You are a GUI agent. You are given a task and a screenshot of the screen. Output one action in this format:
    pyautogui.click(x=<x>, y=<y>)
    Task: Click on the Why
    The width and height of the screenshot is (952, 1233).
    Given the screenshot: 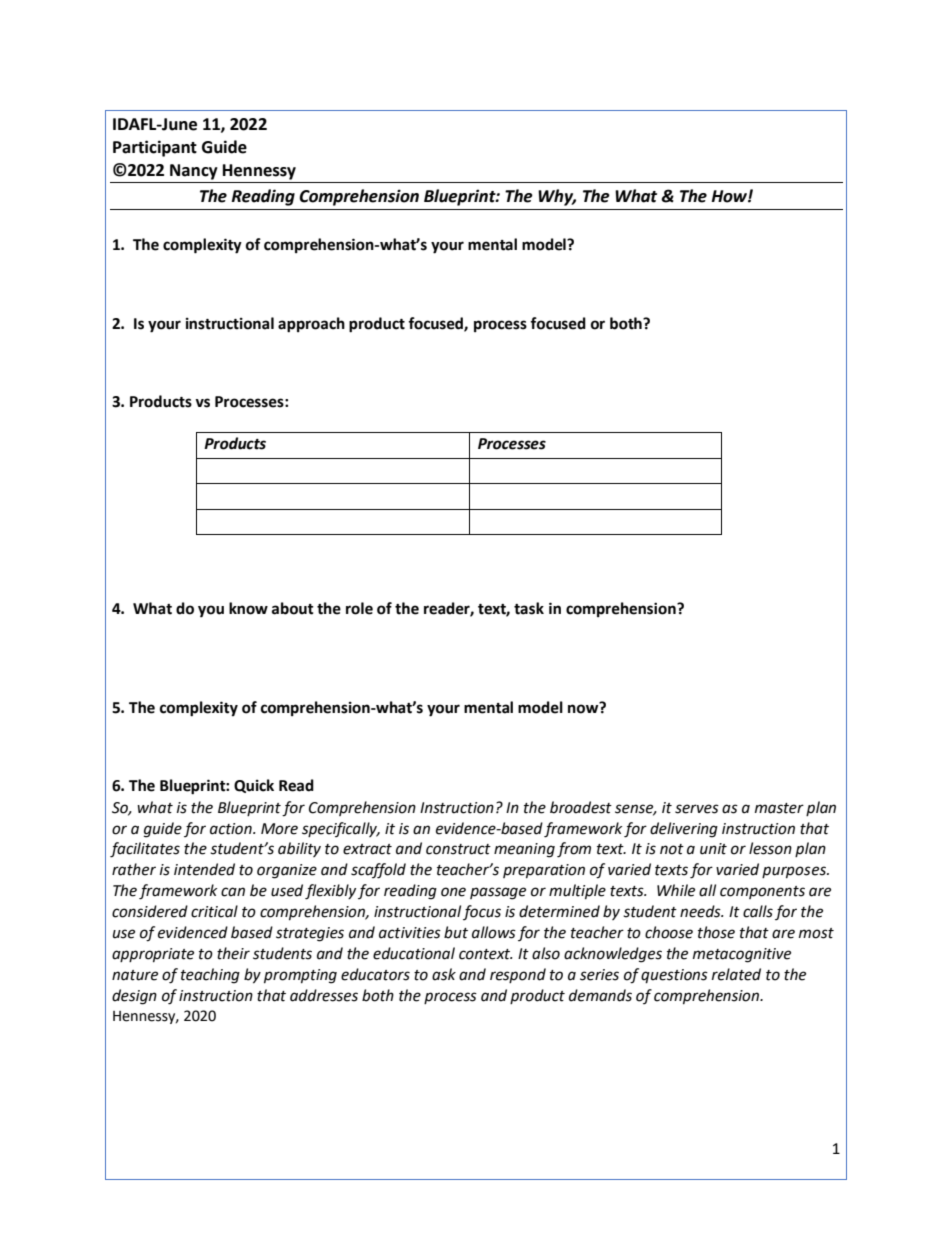 What is the action you would take?
    pyautogui.click(x=557, y=197)
